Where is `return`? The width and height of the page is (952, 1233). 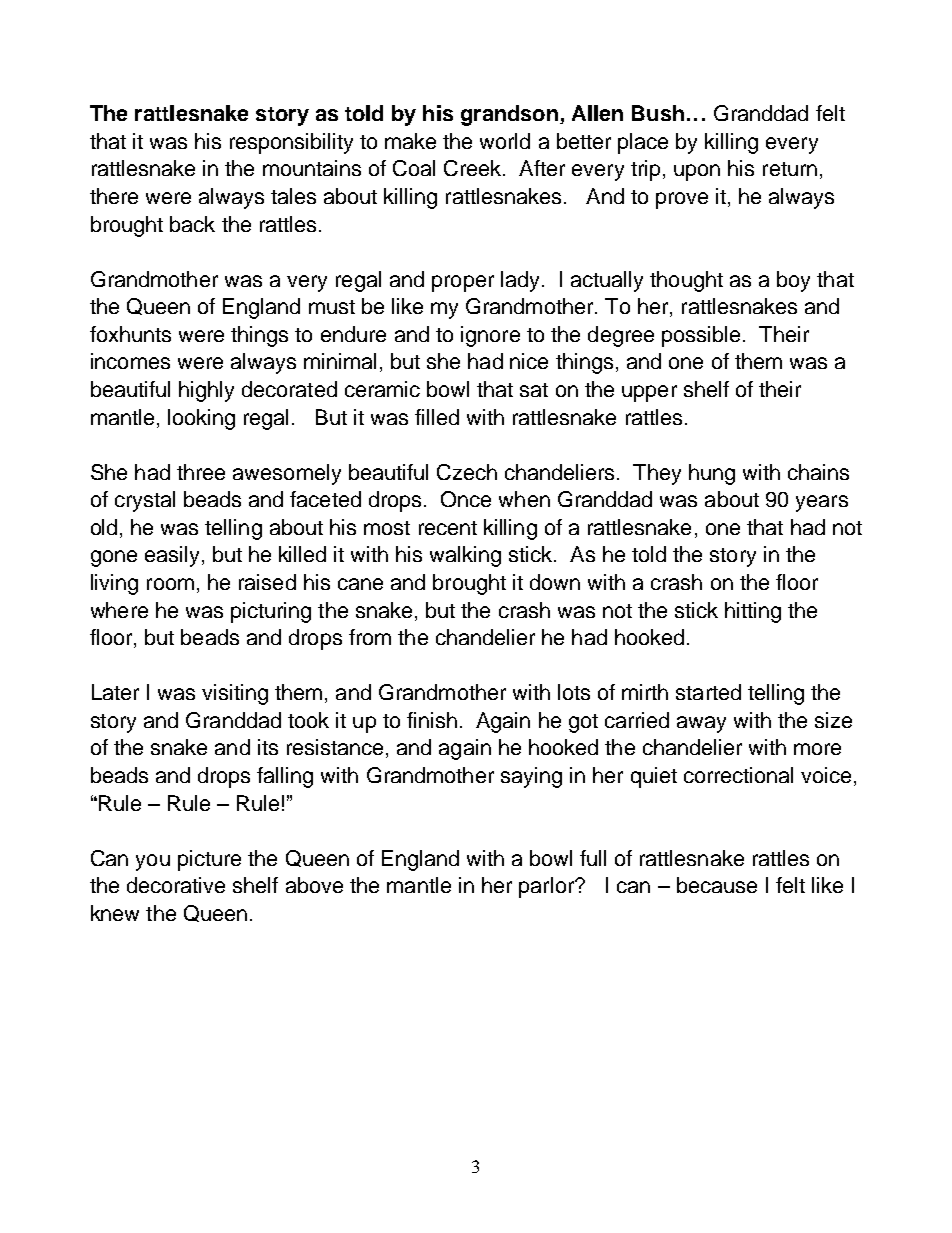 return is located at coordinates (790, 169).
